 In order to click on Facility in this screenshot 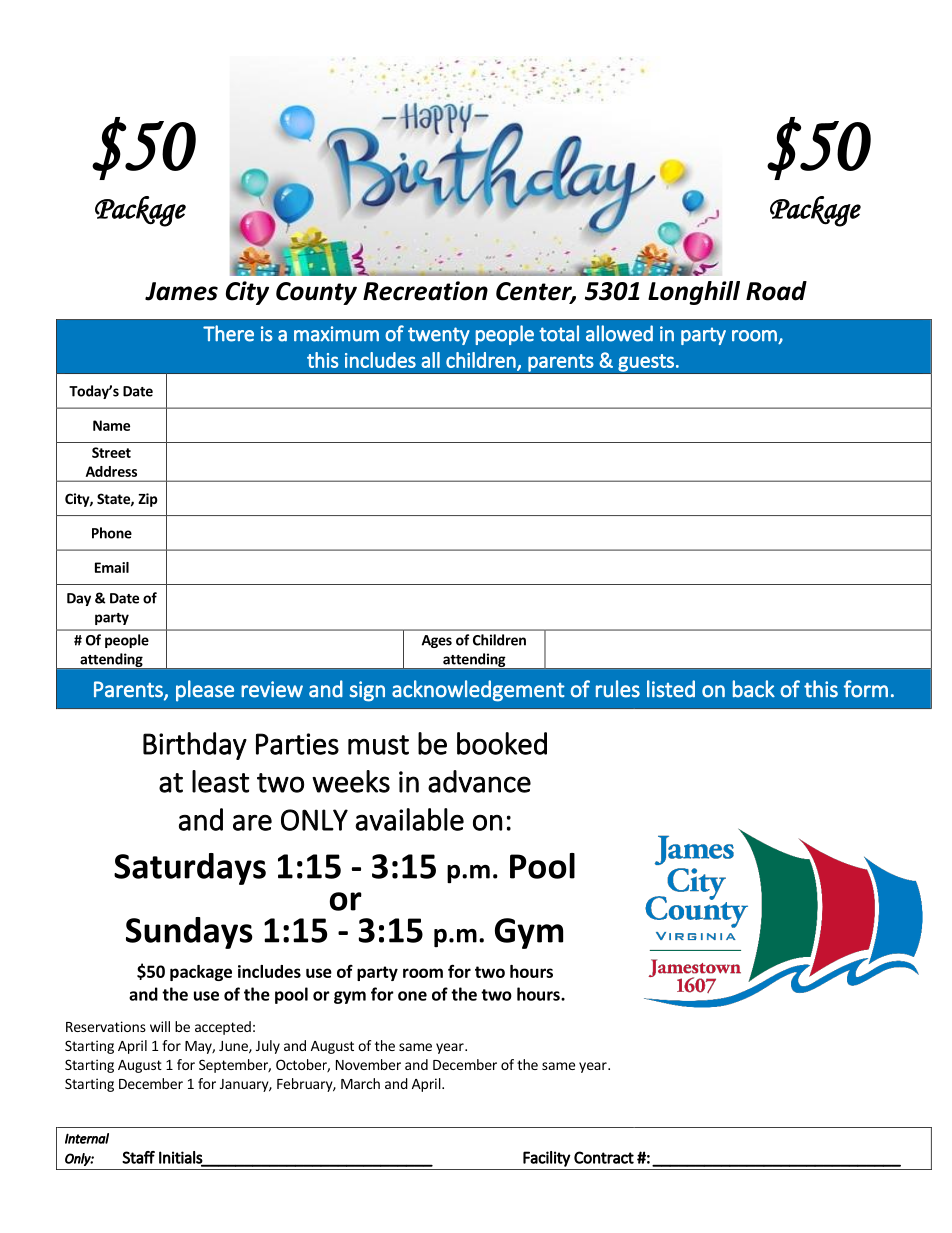, I will do `click(547, 1159)`.
